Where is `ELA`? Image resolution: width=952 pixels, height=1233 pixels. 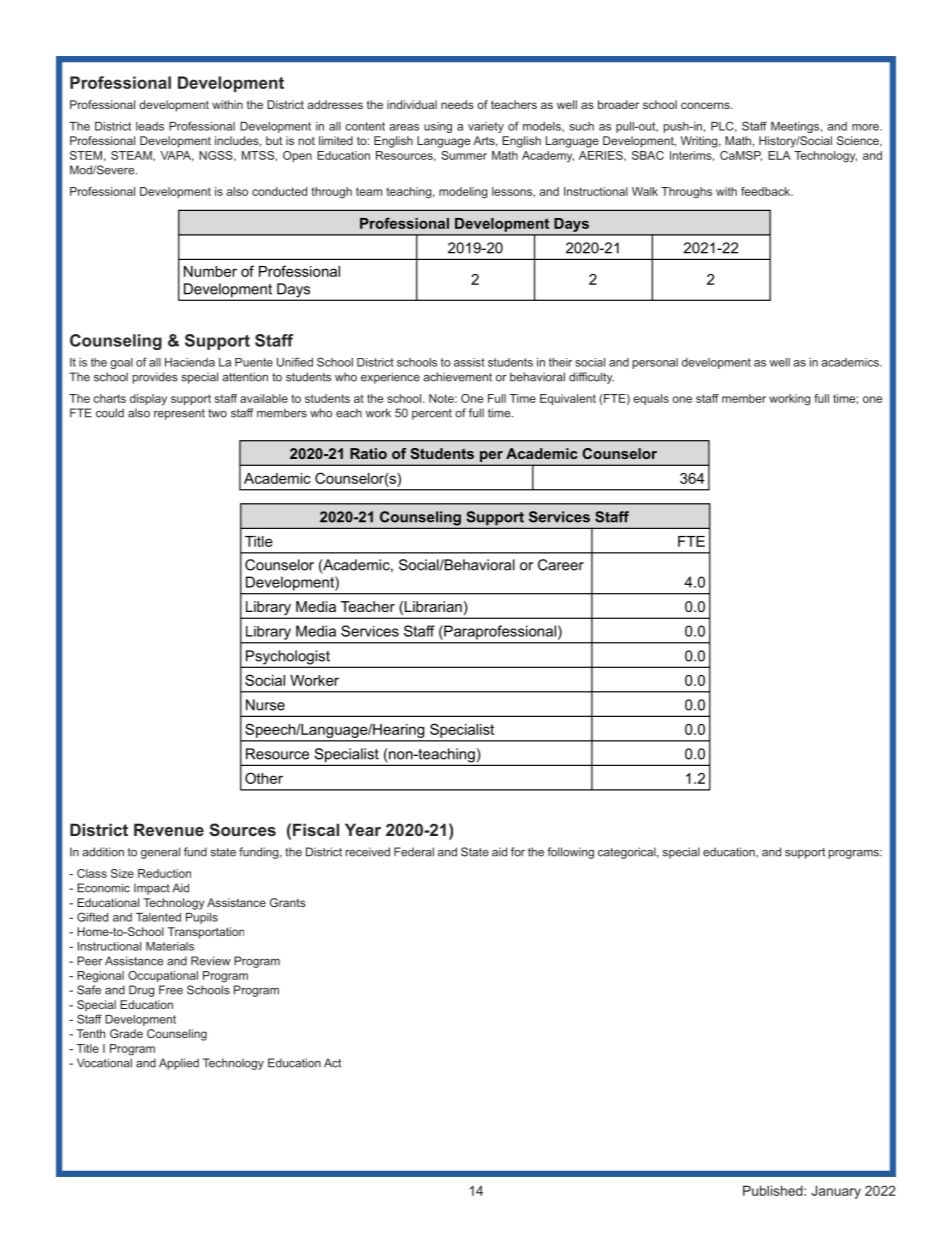 ELA is located at coordinates (779, 155).
